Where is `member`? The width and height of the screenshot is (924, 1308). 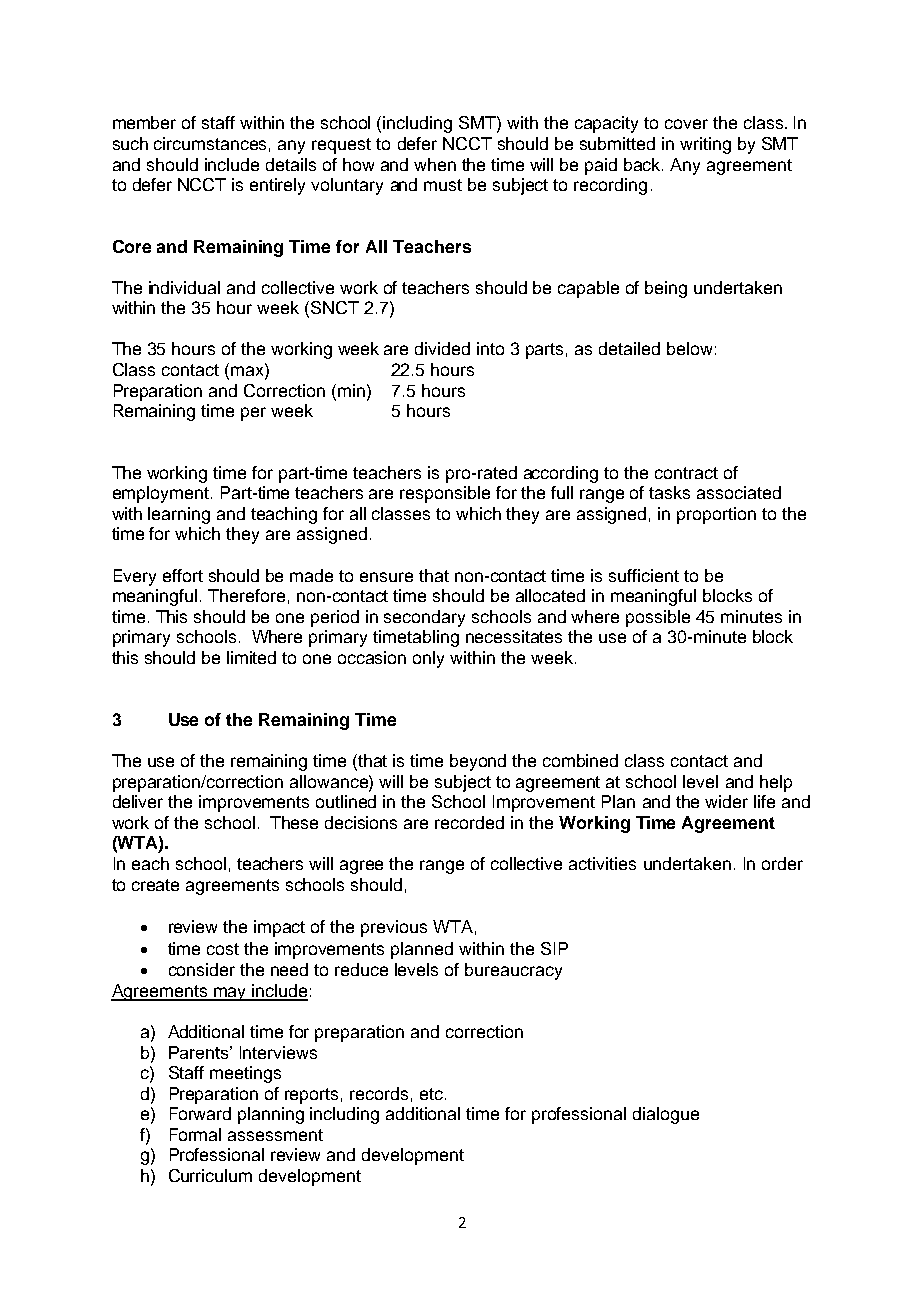
member is located at coordinates (144, 122).
